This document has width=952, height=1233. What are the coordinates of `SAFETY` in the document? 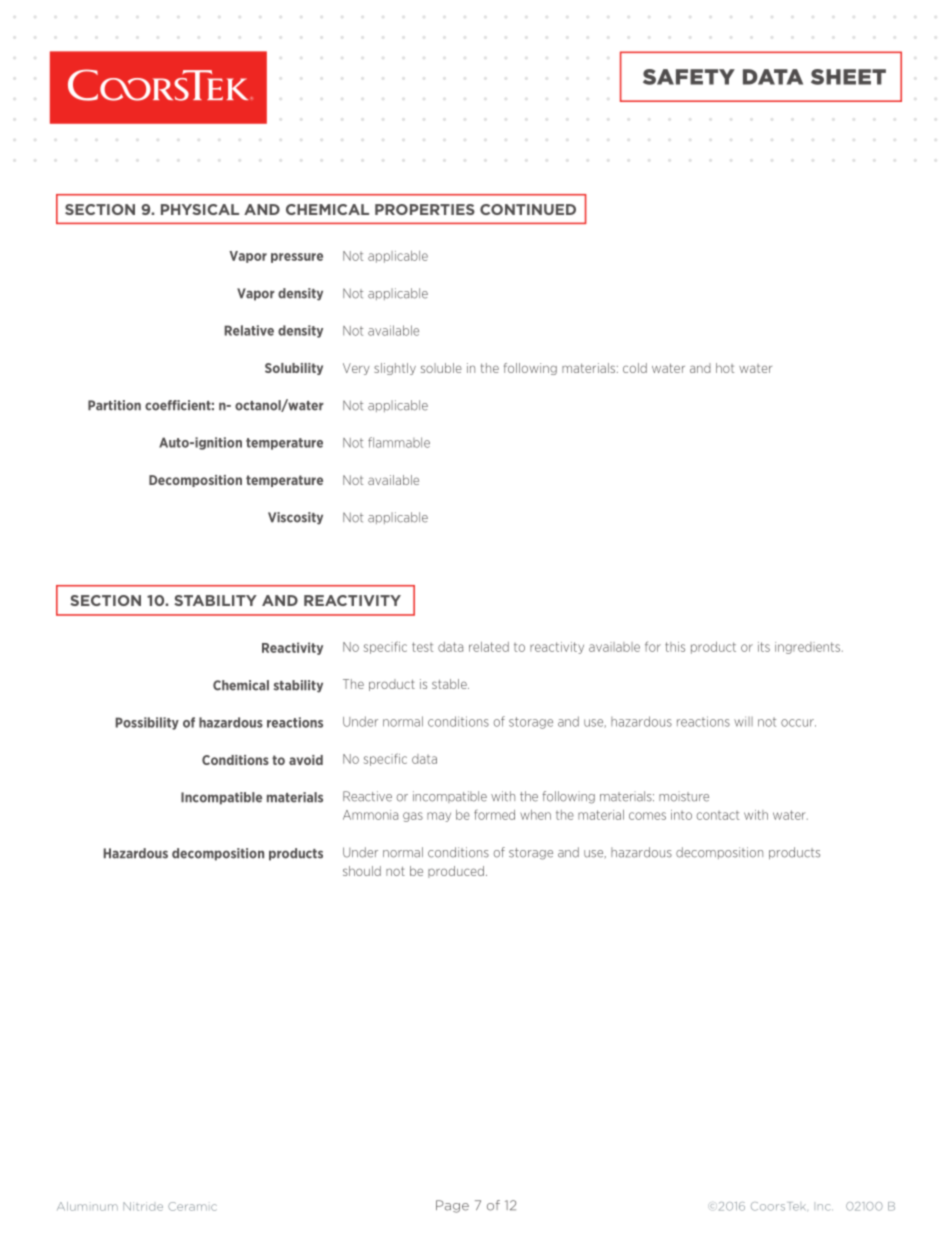 It's located at (689, 77).
